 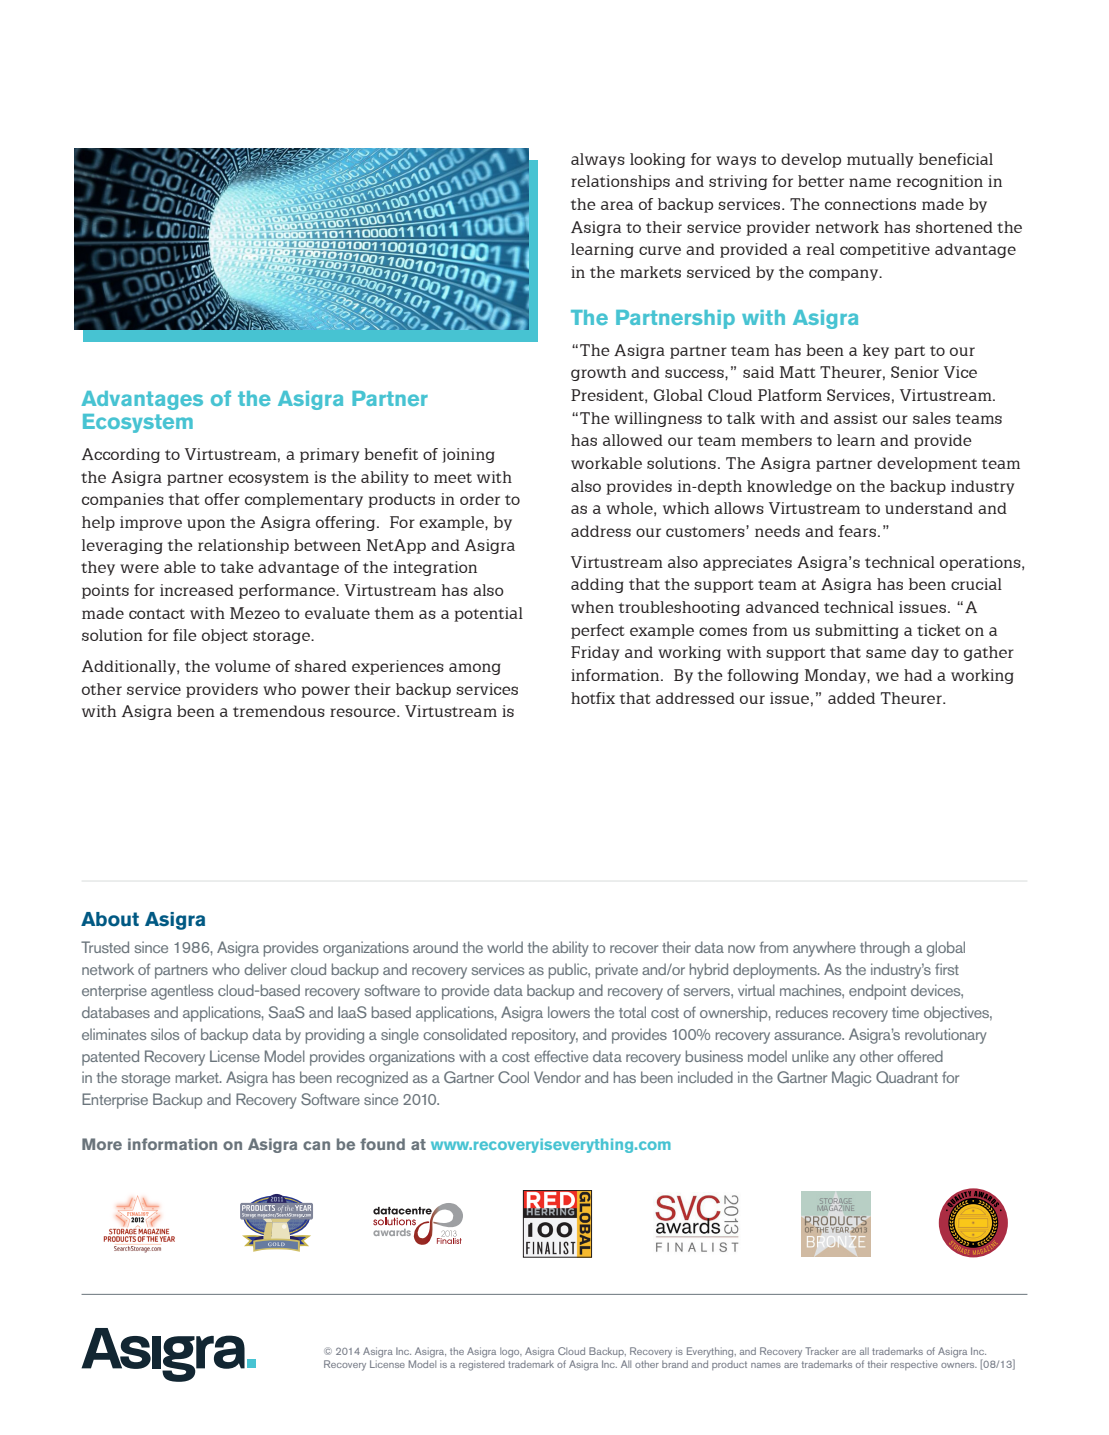 What do you see at coordinates (907, 1077) in the page?
I see `Quadrant` at bounding box center [907, 1077].
